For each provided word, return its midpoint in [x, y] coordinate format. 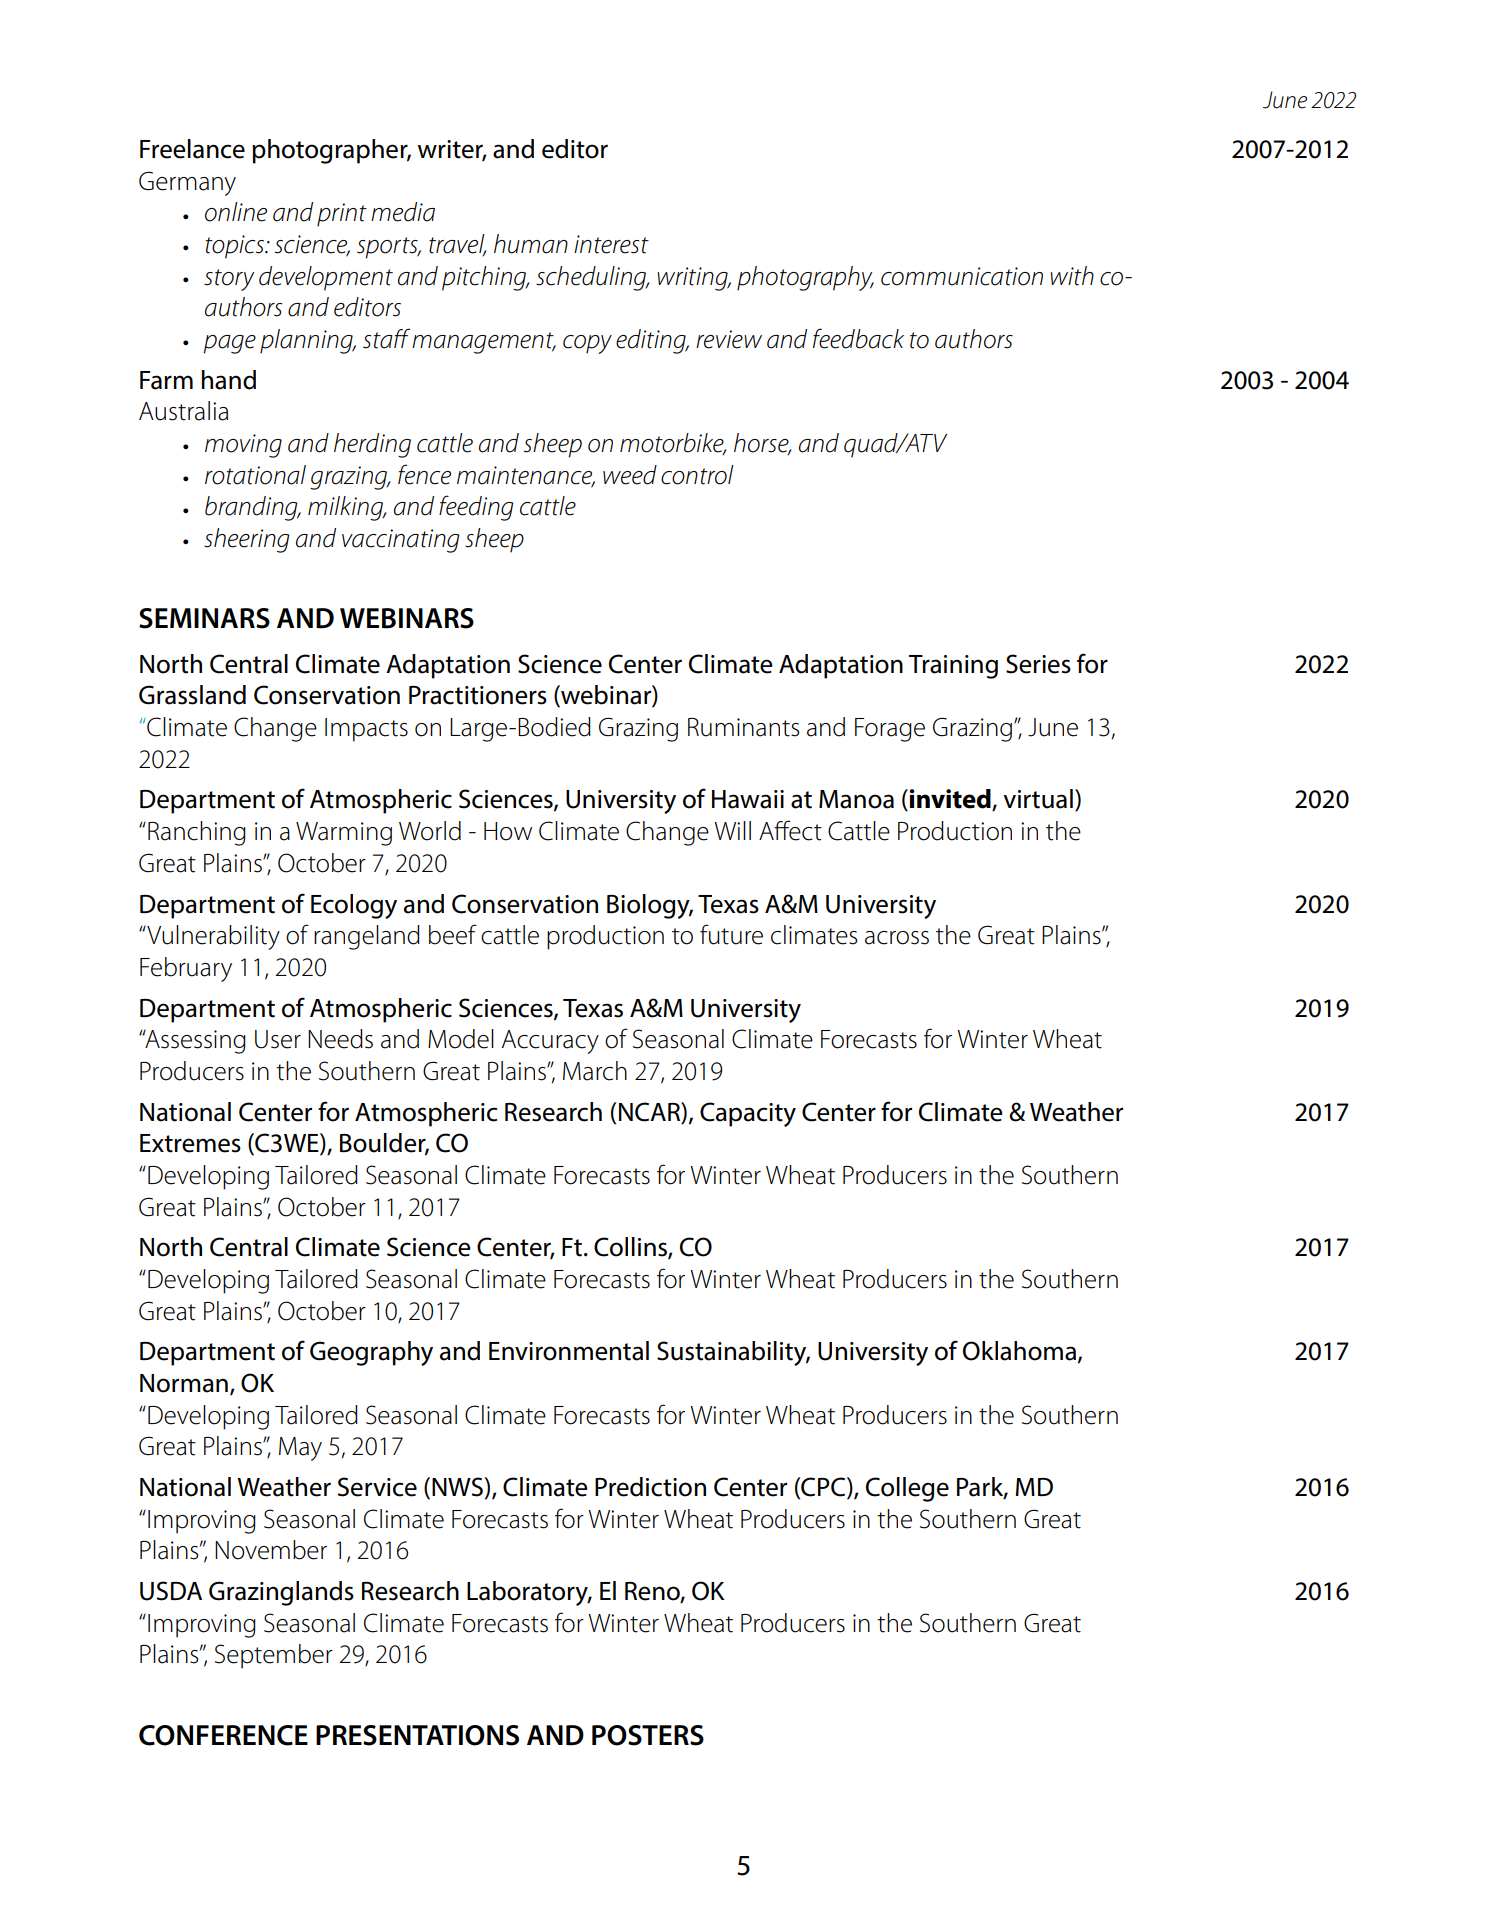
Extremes [190, 1143]
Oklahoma [1019, 1351]
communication [962, 276]
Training [953, 667]
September [274, 1656]
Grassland [192, 695]
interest [611, 244]
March [595, 1071]
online [236, 212]
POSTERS [648, 1735]
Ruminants [744, 727]
